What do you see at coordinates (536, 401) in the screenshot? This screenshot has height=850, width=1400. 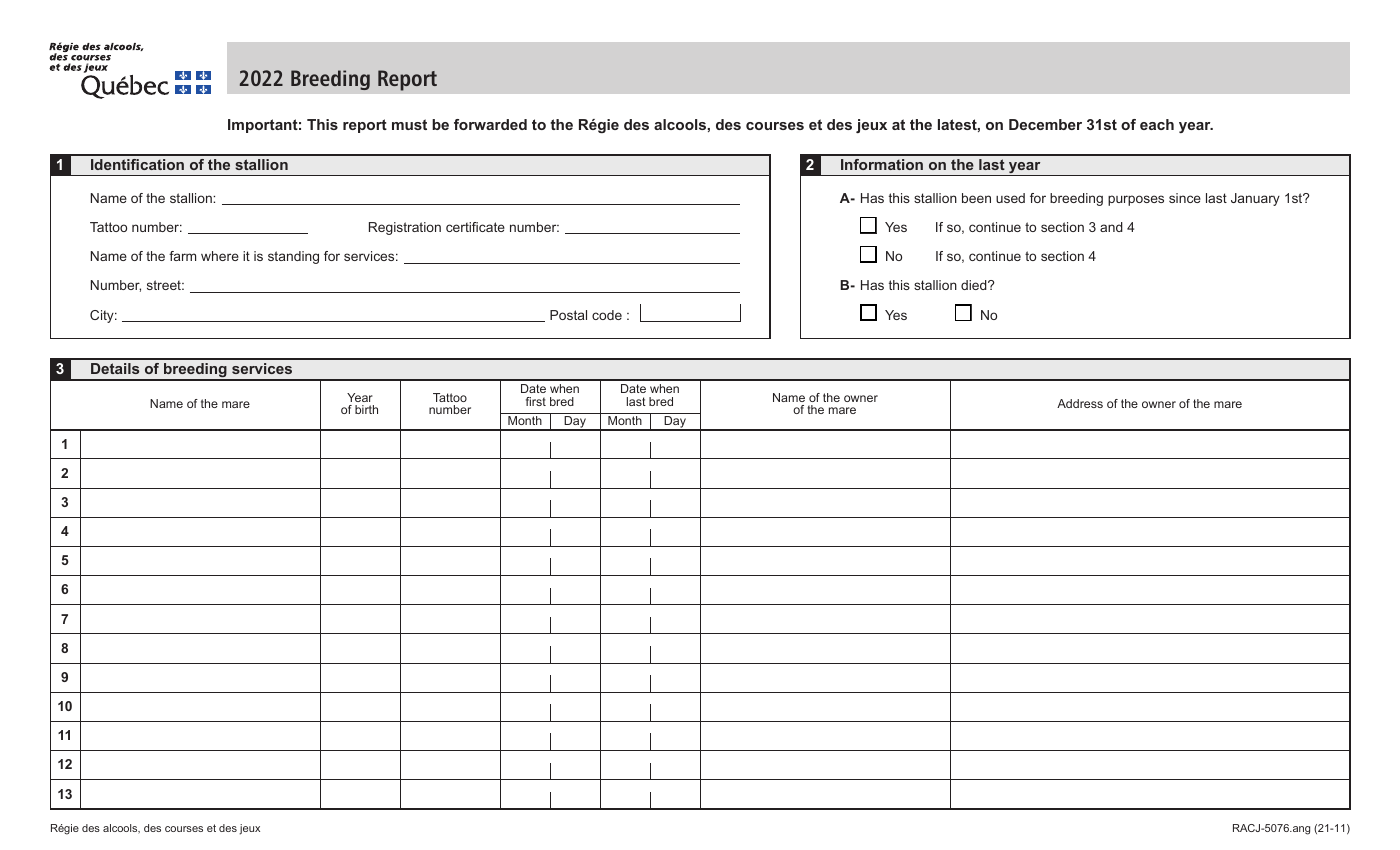 I see `first` at bounding box center [536, 401].
